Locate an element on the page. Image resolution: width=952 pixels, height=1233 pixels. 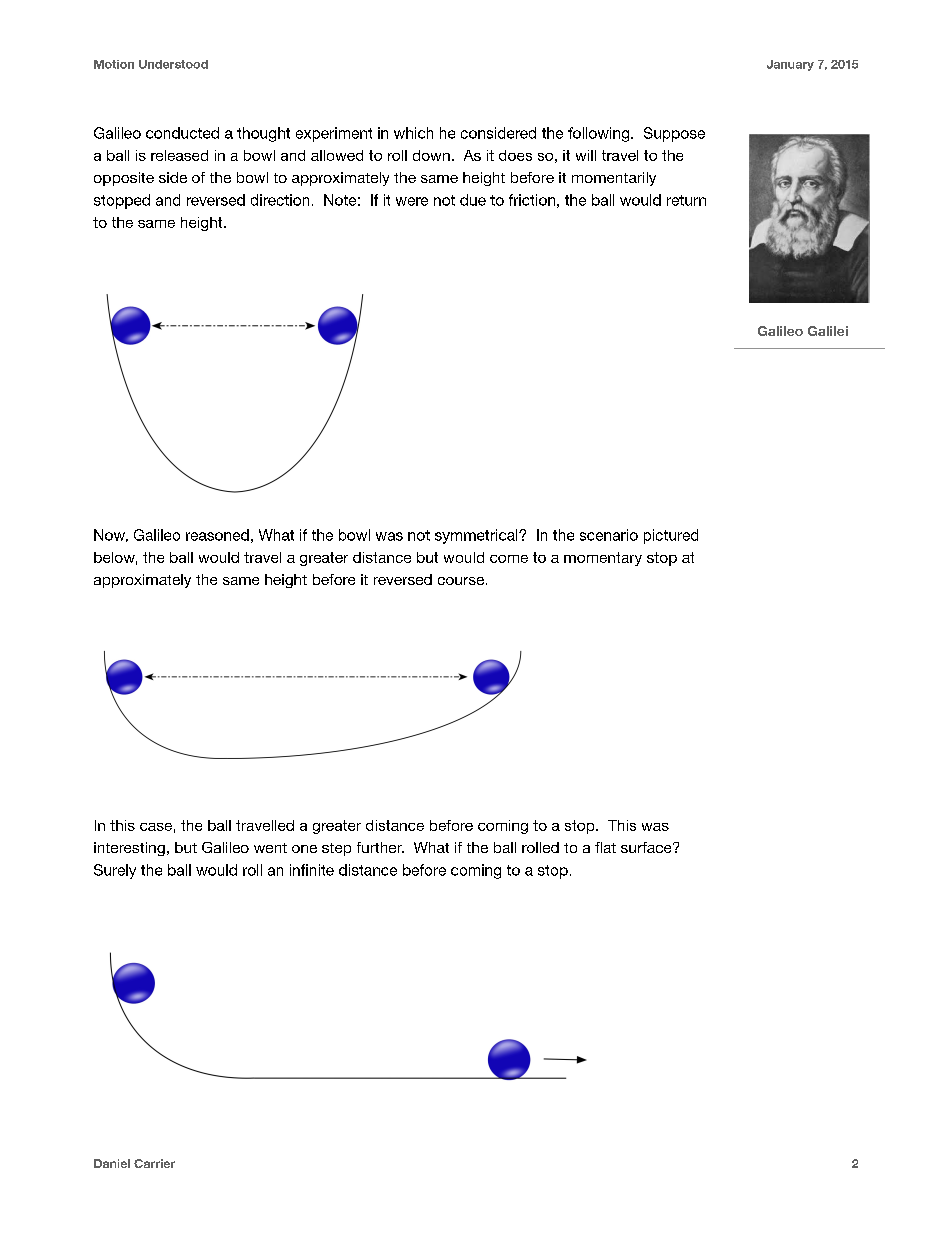
due is located at coordinates (473, 200).
